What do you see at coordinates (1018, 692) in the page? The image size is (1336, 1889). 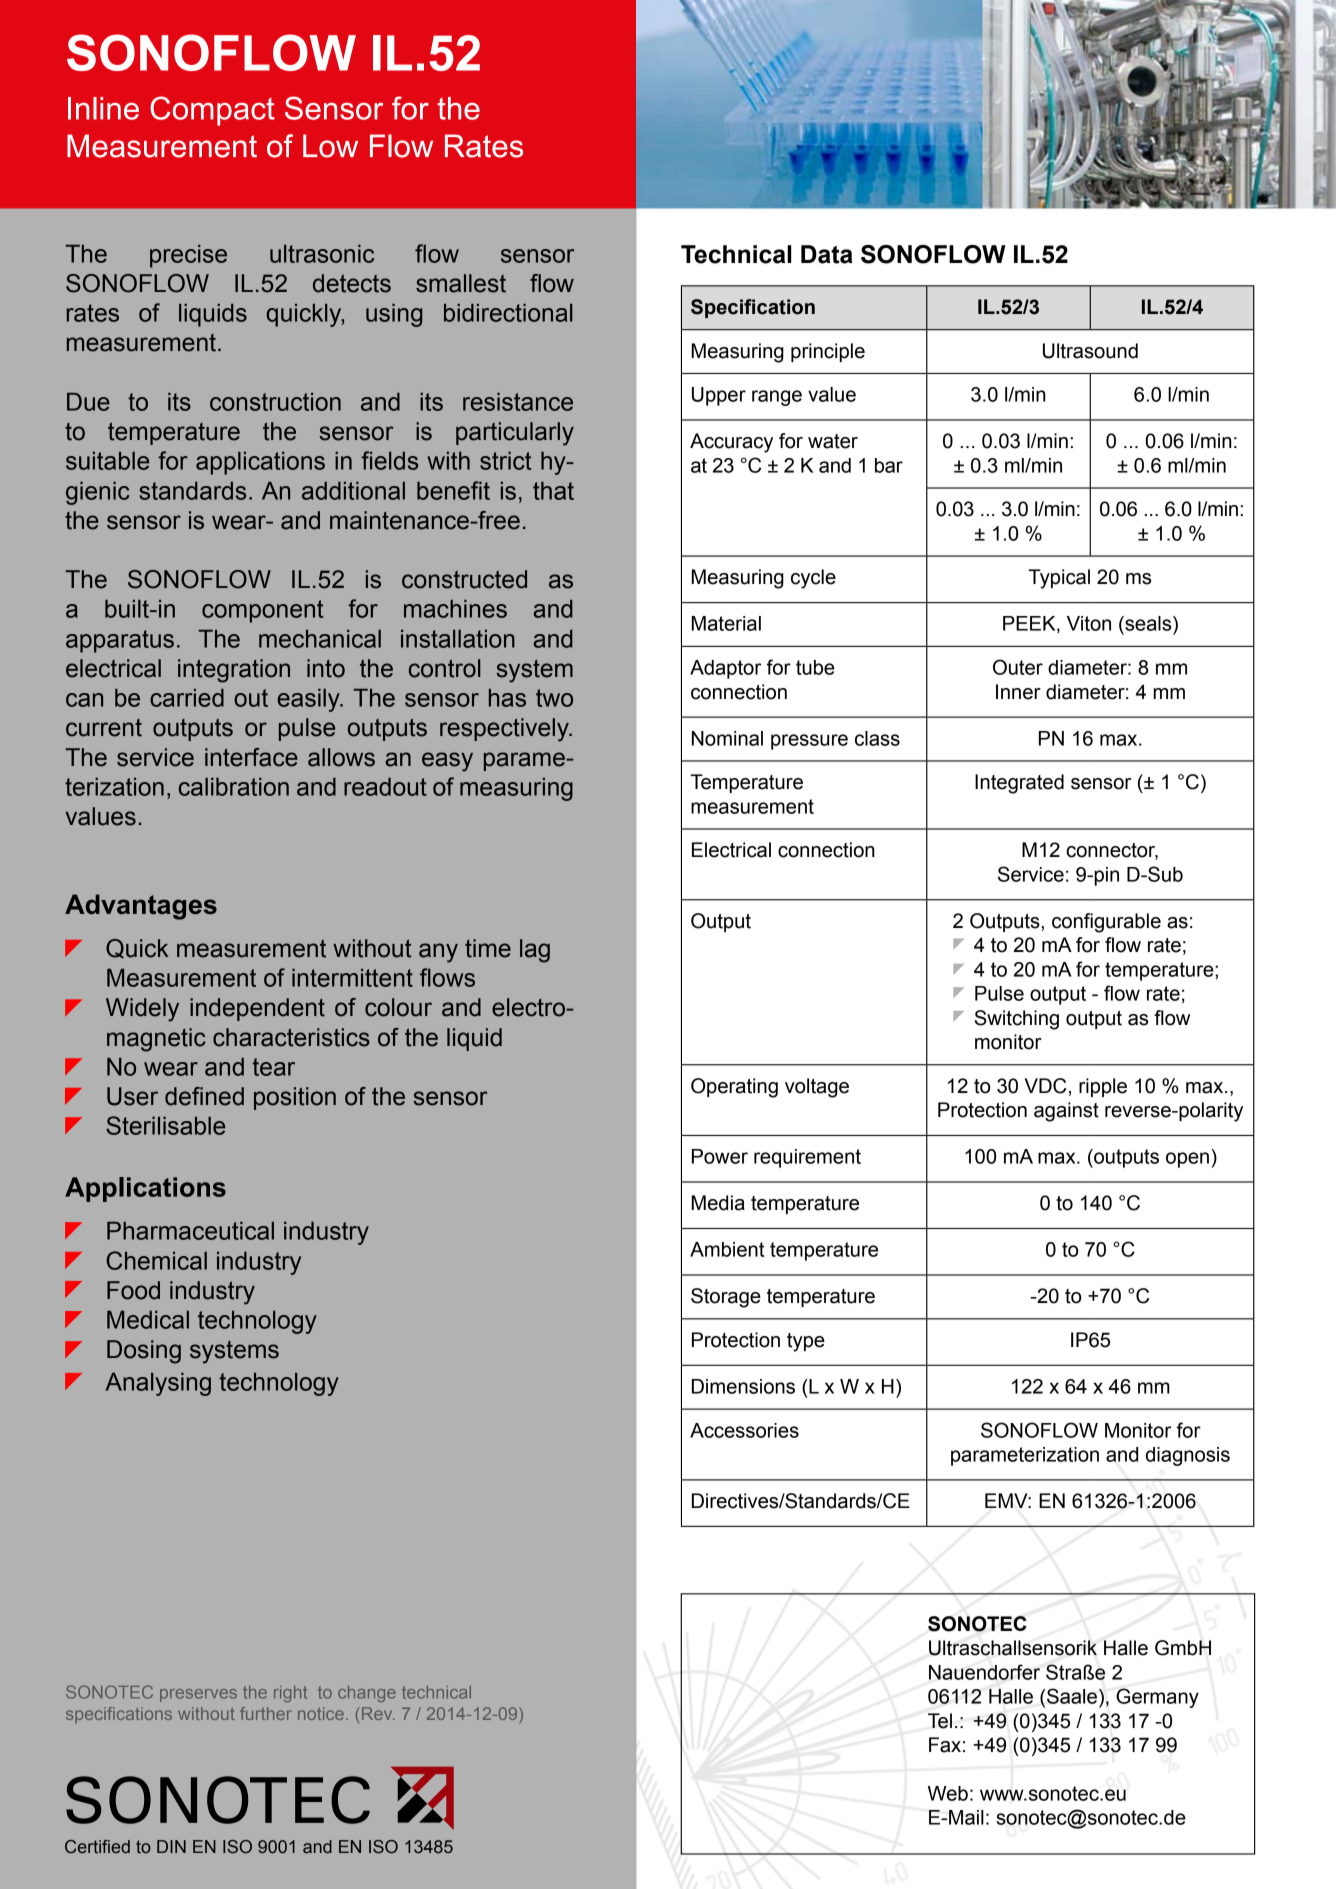 I see `Inner` at bounding box center [1018, 692].
